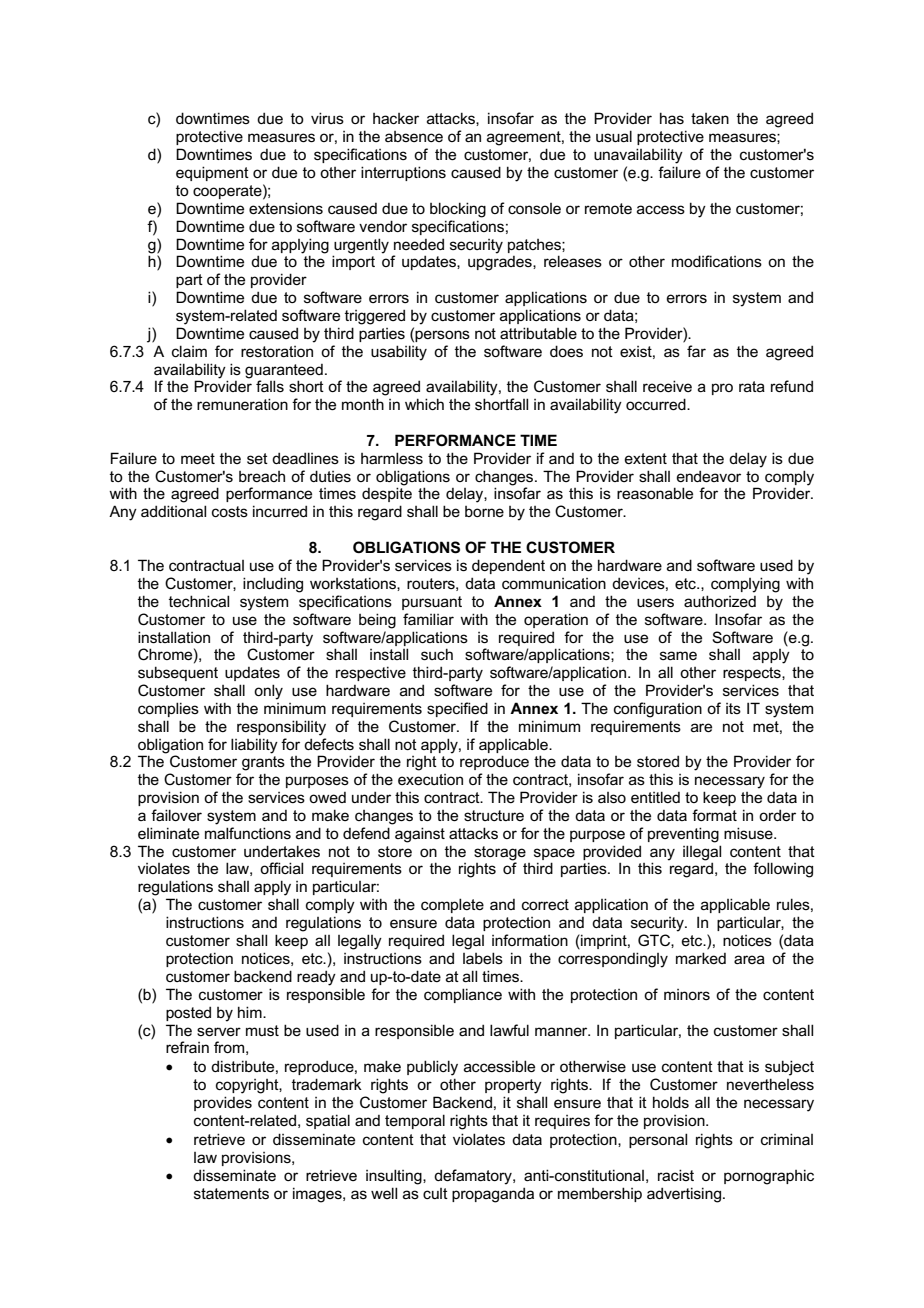 Image resolution: width=924 pixels, height=1308 pixels. I want to click on only, so click(268, 692).
